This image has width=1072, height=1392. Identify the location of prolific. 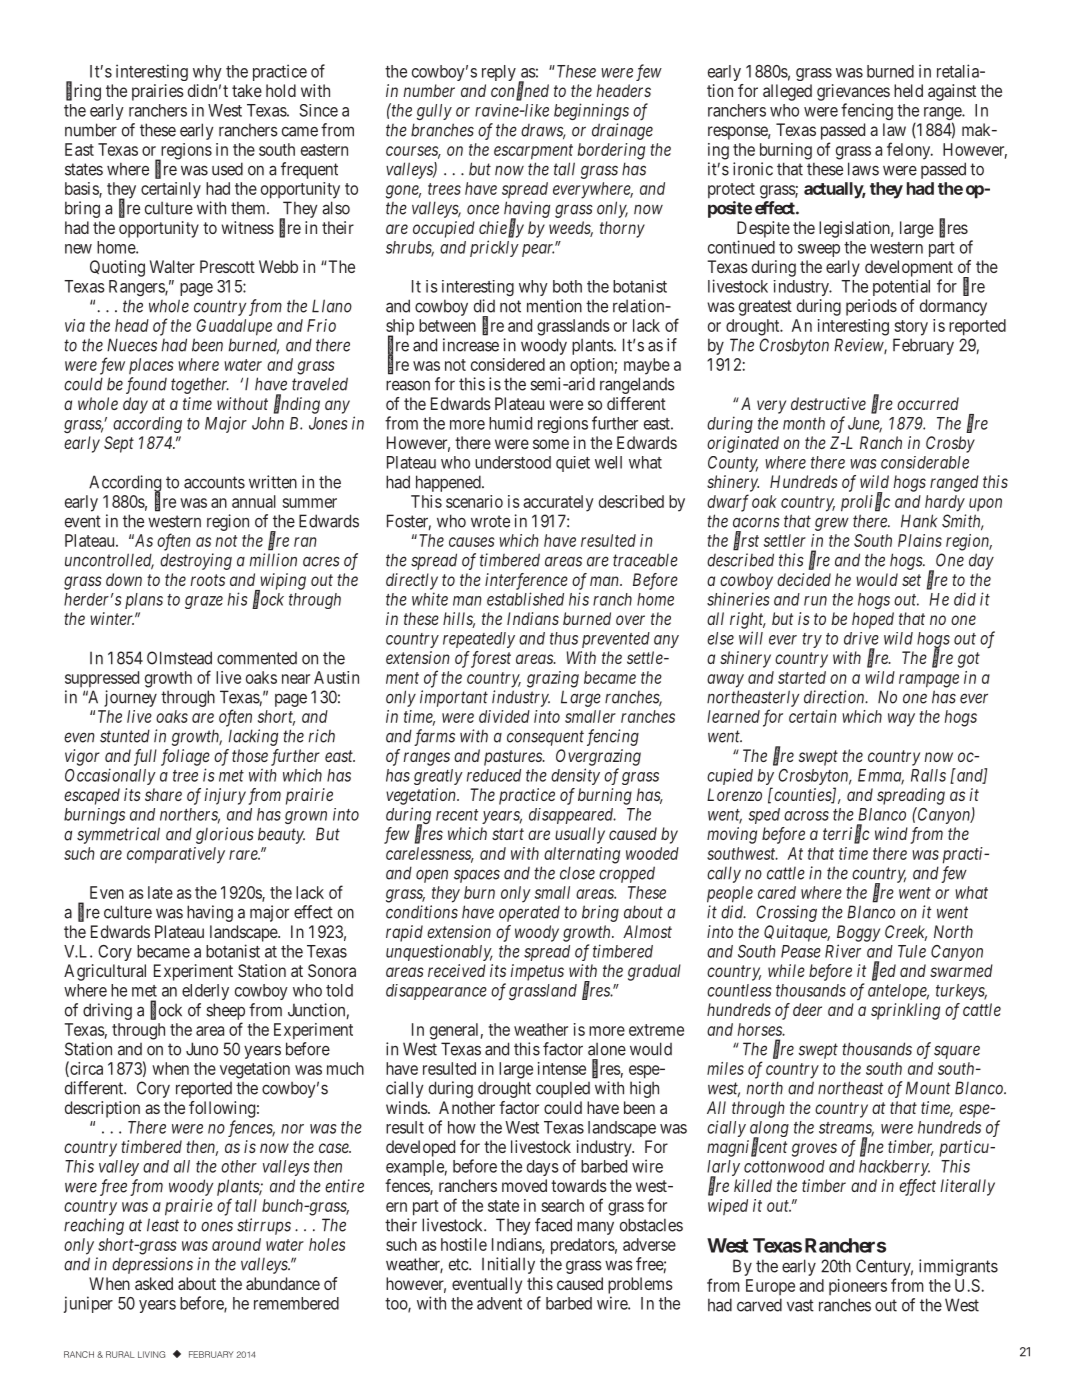
(865, 502).
